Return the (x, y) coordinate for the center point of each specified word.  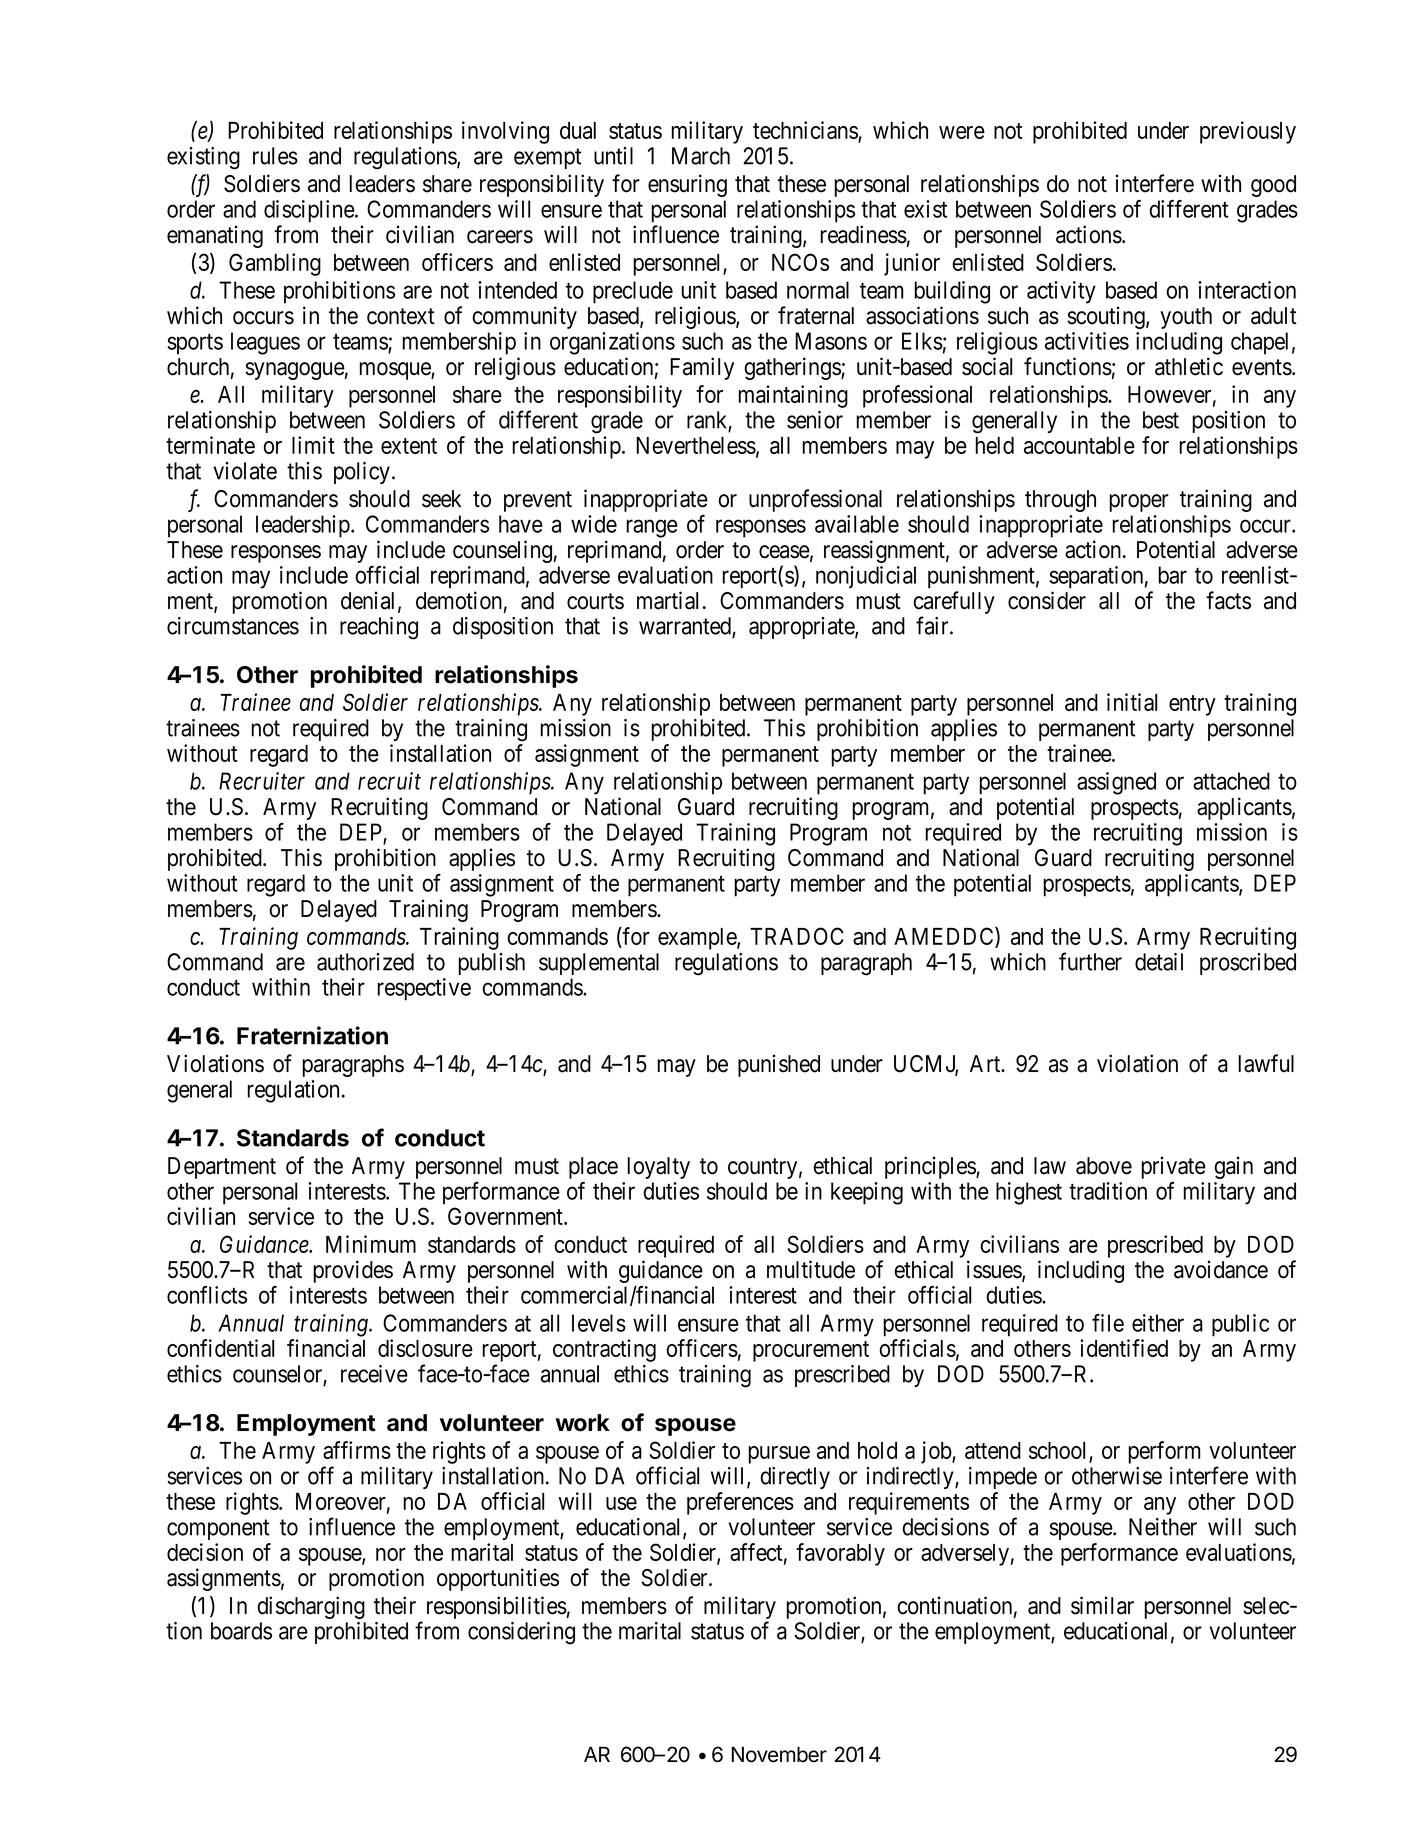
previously (1248, 132)
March (701, 156)
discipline (310, 211)
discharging (311, 1607)
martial (667, 600)
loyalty (659, 1168)
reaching (379, 628)
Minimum (371, 1244)
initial (1132, 702)
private (1173, 1167)
